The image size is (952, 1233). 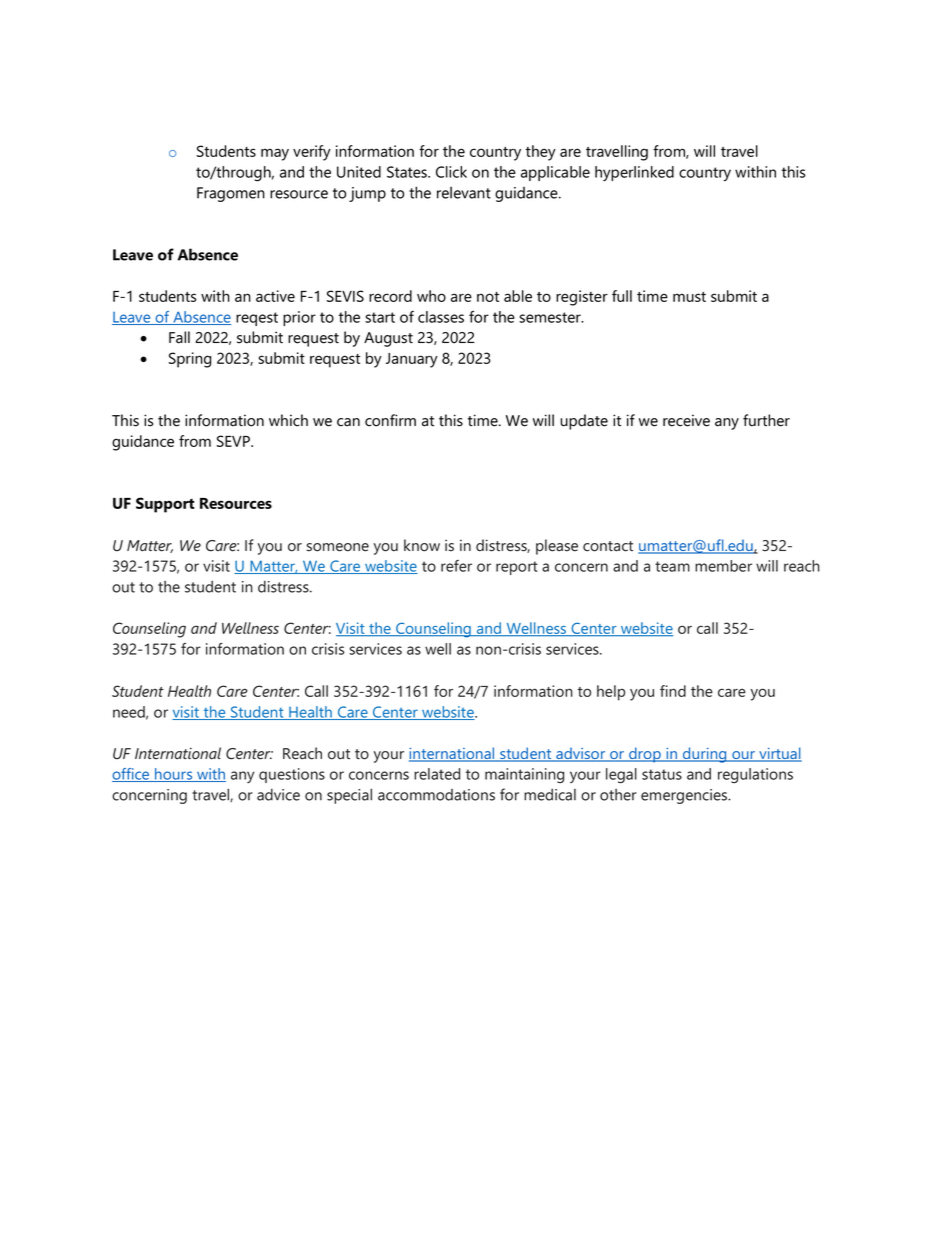 What do you see at coordinates (437, 774) in the screenshot?
I see `related` at bounding box center [437, 774].
